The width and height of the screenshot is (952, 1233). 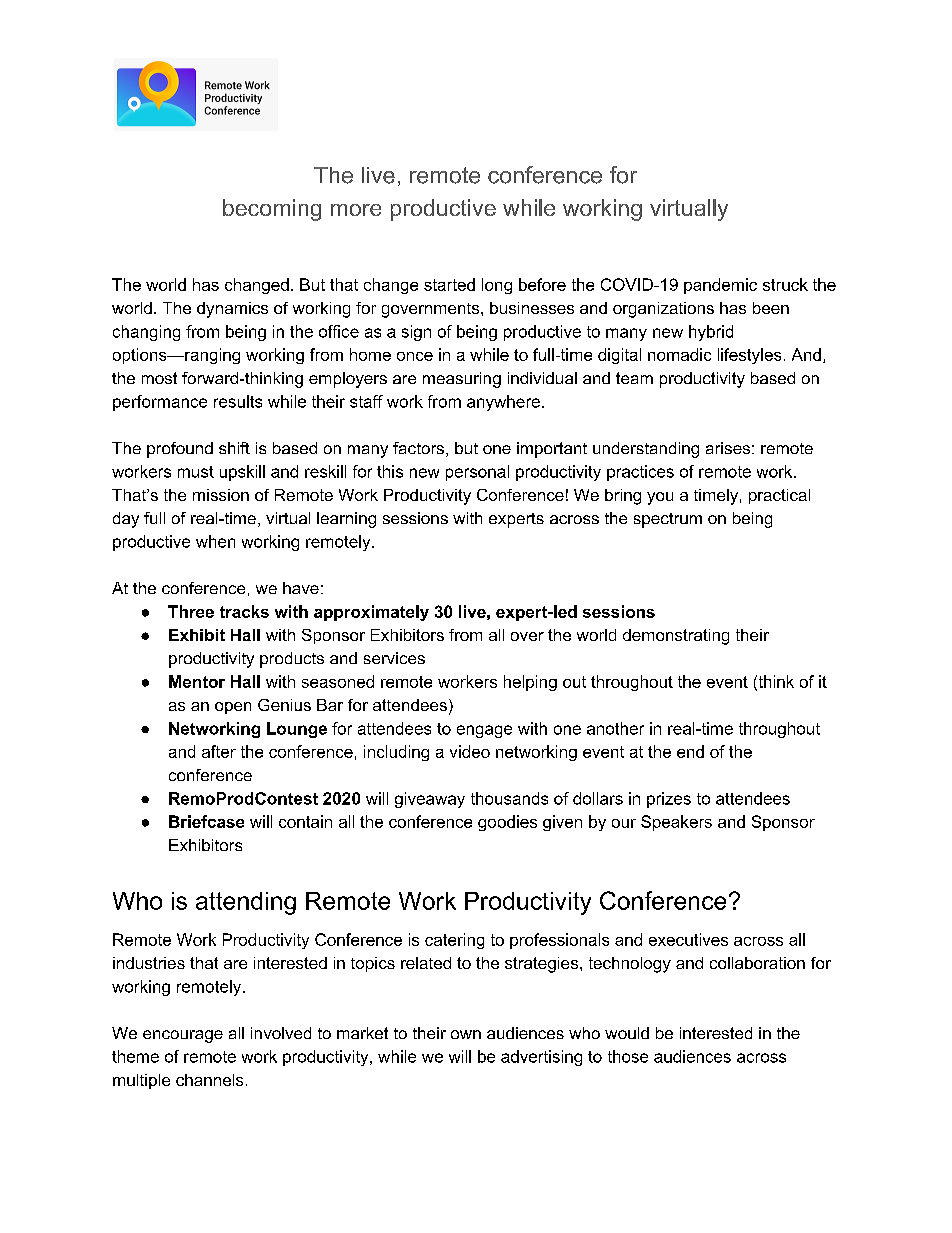 What do you see at coordinates (720, 286) in the screenshot?
I see `pandemic` at bounding box center [720, 286].
